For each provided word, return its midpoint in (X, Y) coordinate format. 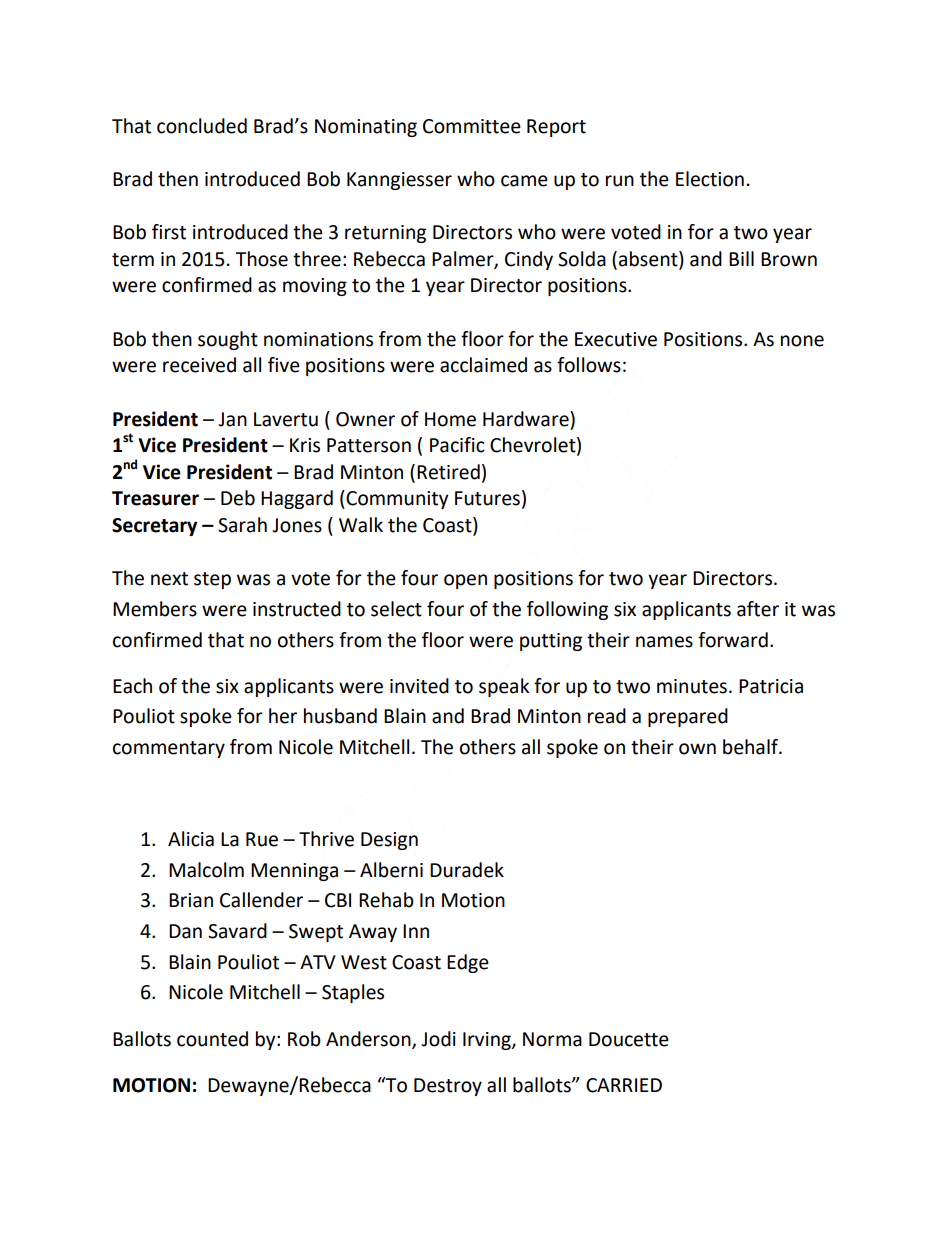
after (758, 609)
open (465, 581)
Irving (488, 1041)
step (212, 580)
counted (212, 1039)
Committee (472, 126)
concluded (202, 126)
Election (710, 179)
